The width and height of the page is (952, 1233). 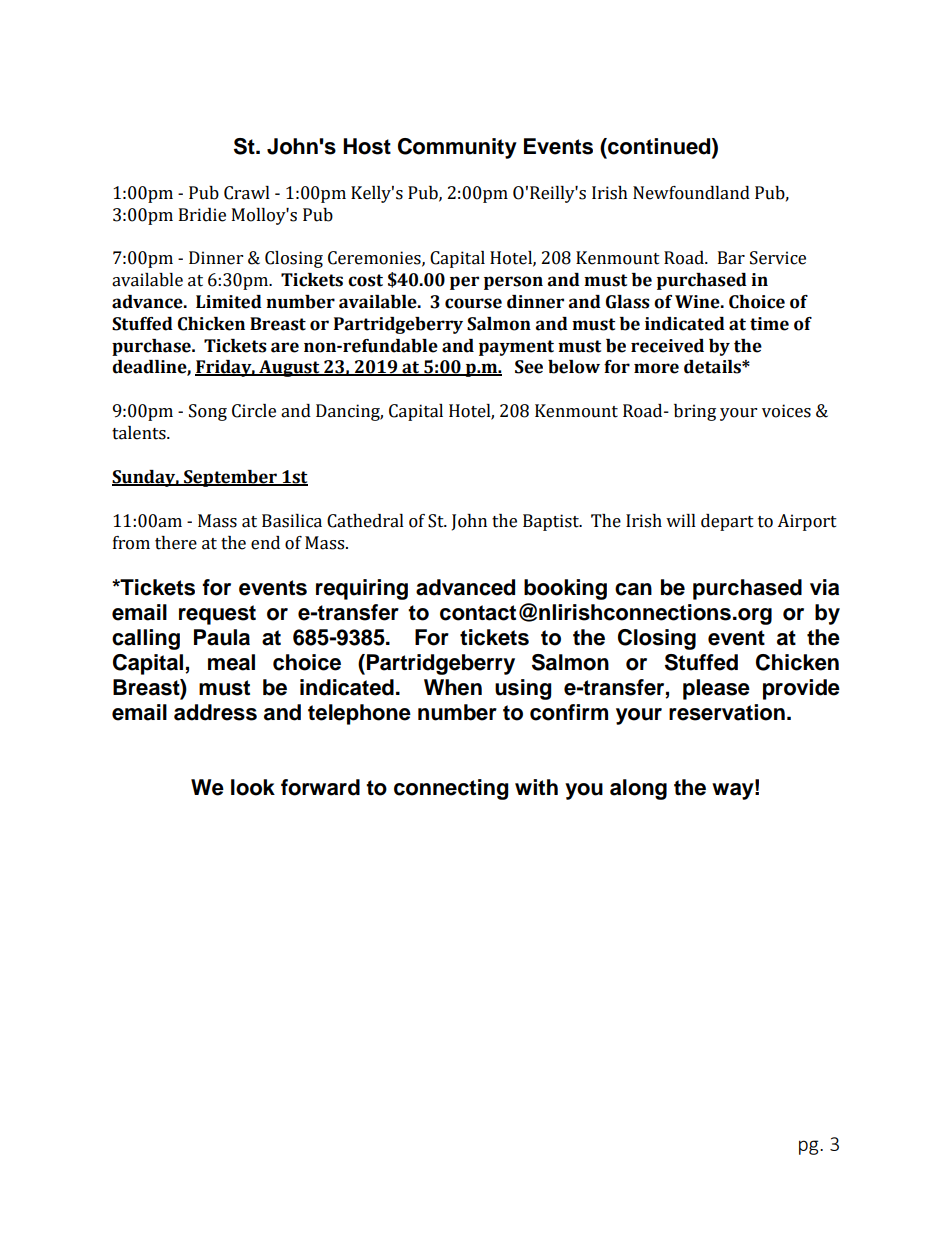 I want to click on connecting, so click(x=451, y=789).
